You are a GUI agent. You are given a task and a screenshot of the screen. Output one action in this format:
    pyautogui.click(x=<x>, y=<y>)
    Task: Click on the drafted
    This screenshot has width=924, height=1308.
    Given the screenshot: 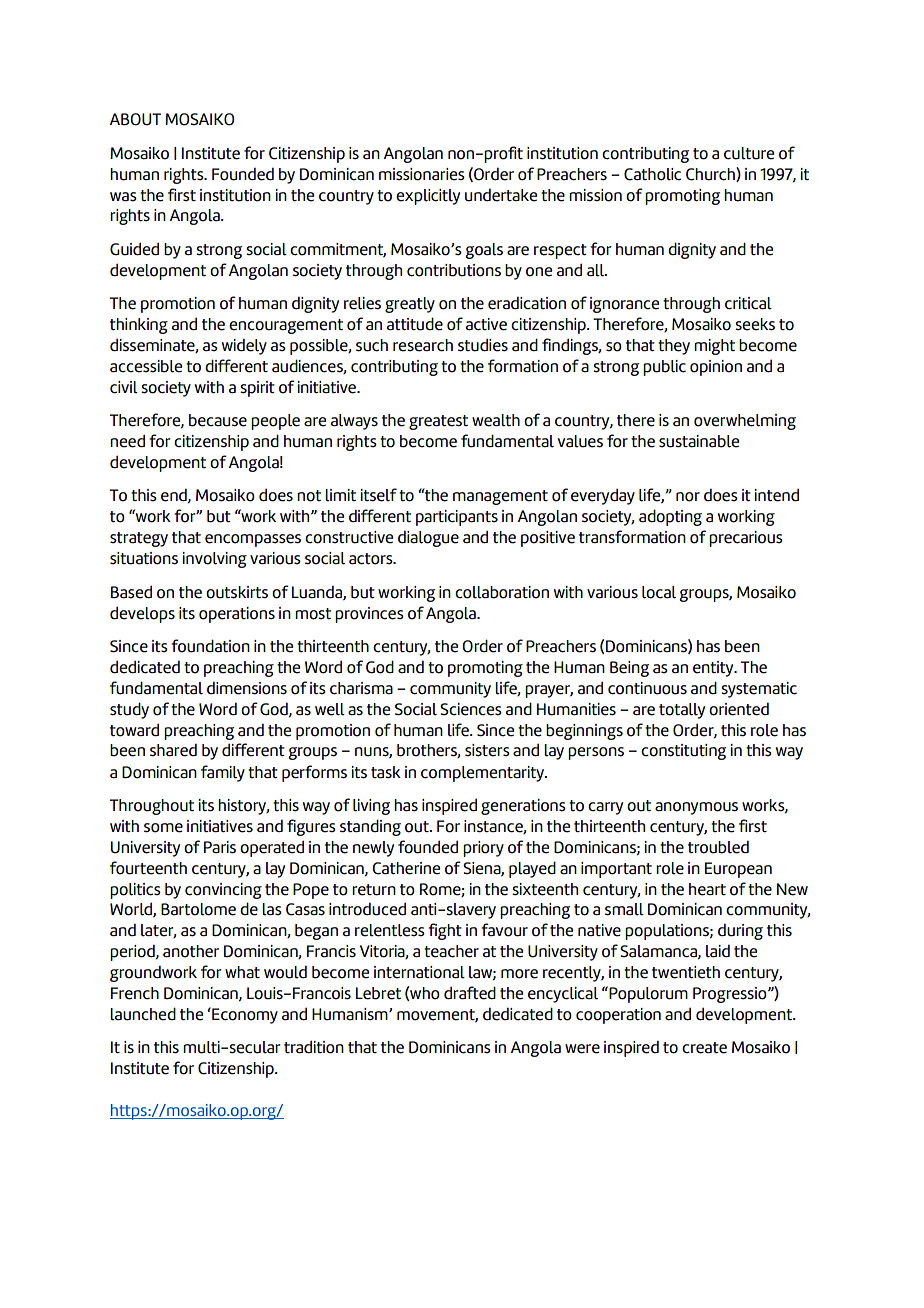 What is the action you would take?
    pyautogui.click(x=470, y=993)
